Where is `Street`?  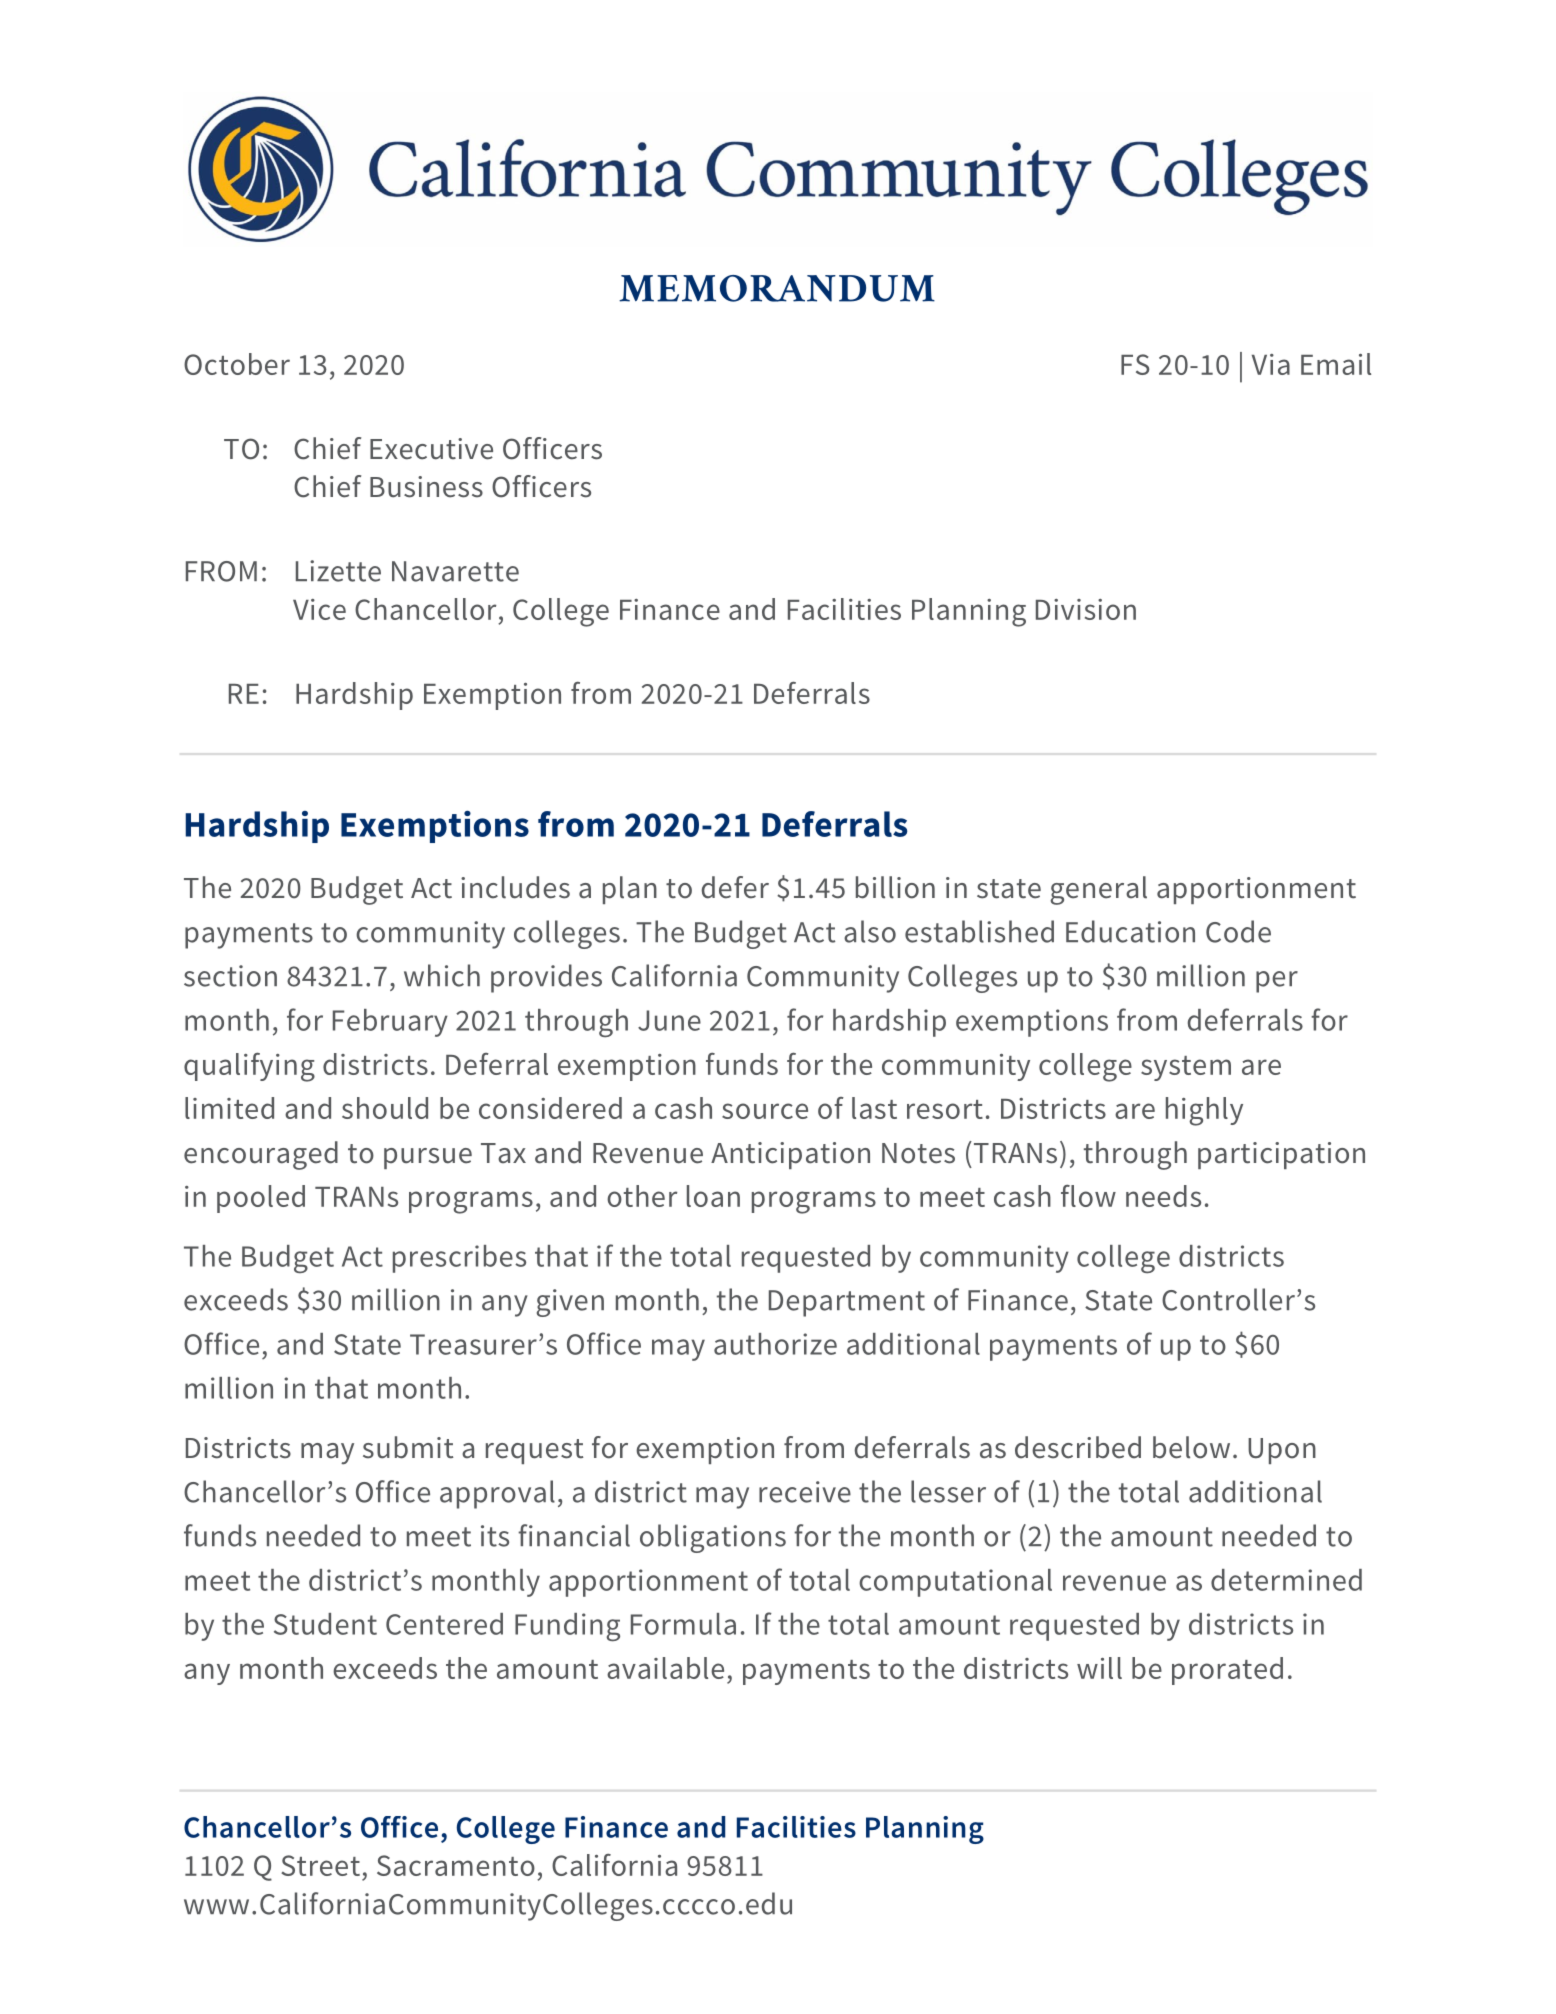 Street is located at coordinates (320, 1865).
